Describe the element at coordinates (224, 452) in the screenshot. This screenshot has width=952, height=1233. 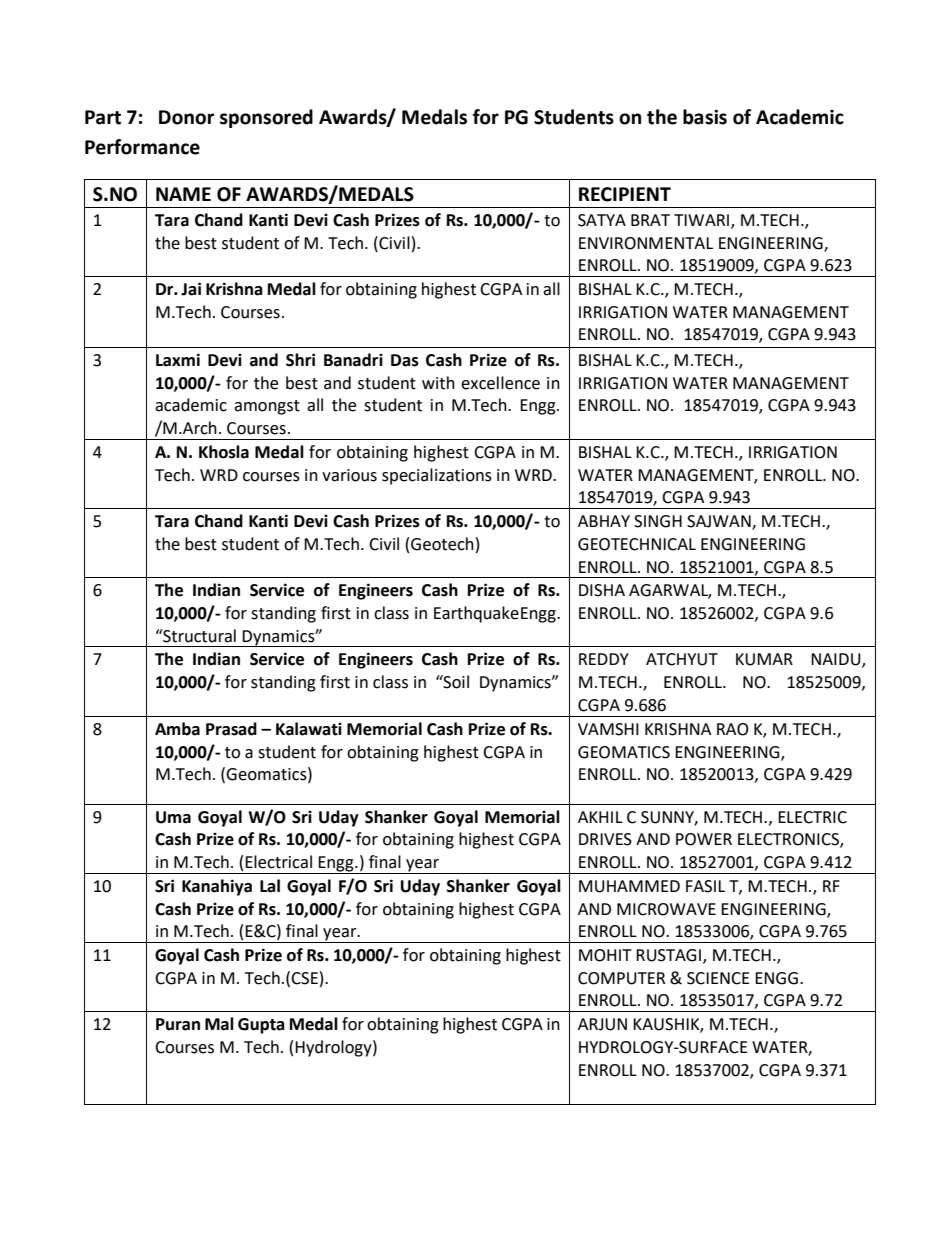
I see `Khosla` at that location.
